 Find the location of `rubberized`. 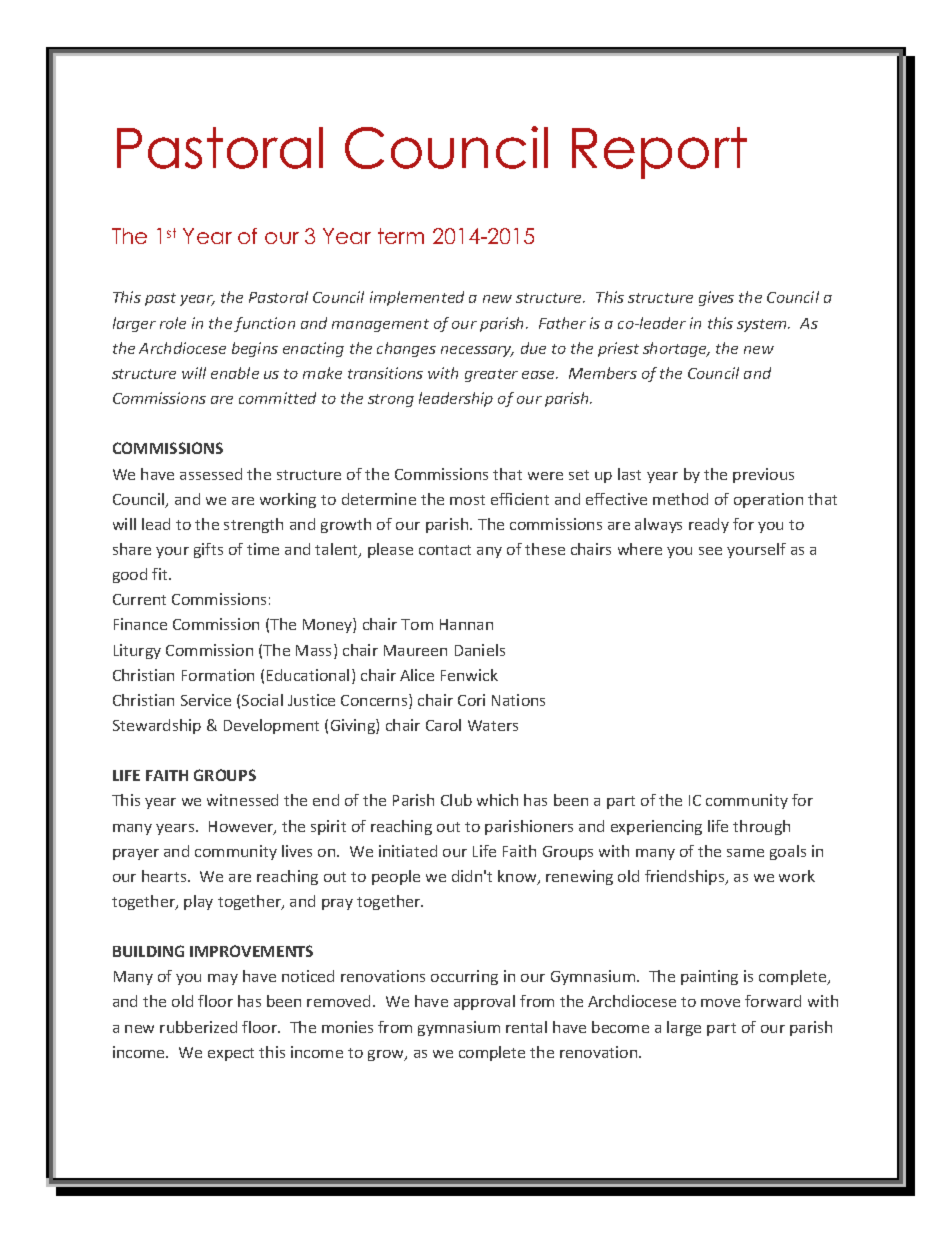

rubberized is located at coordinates (198, 1027).
